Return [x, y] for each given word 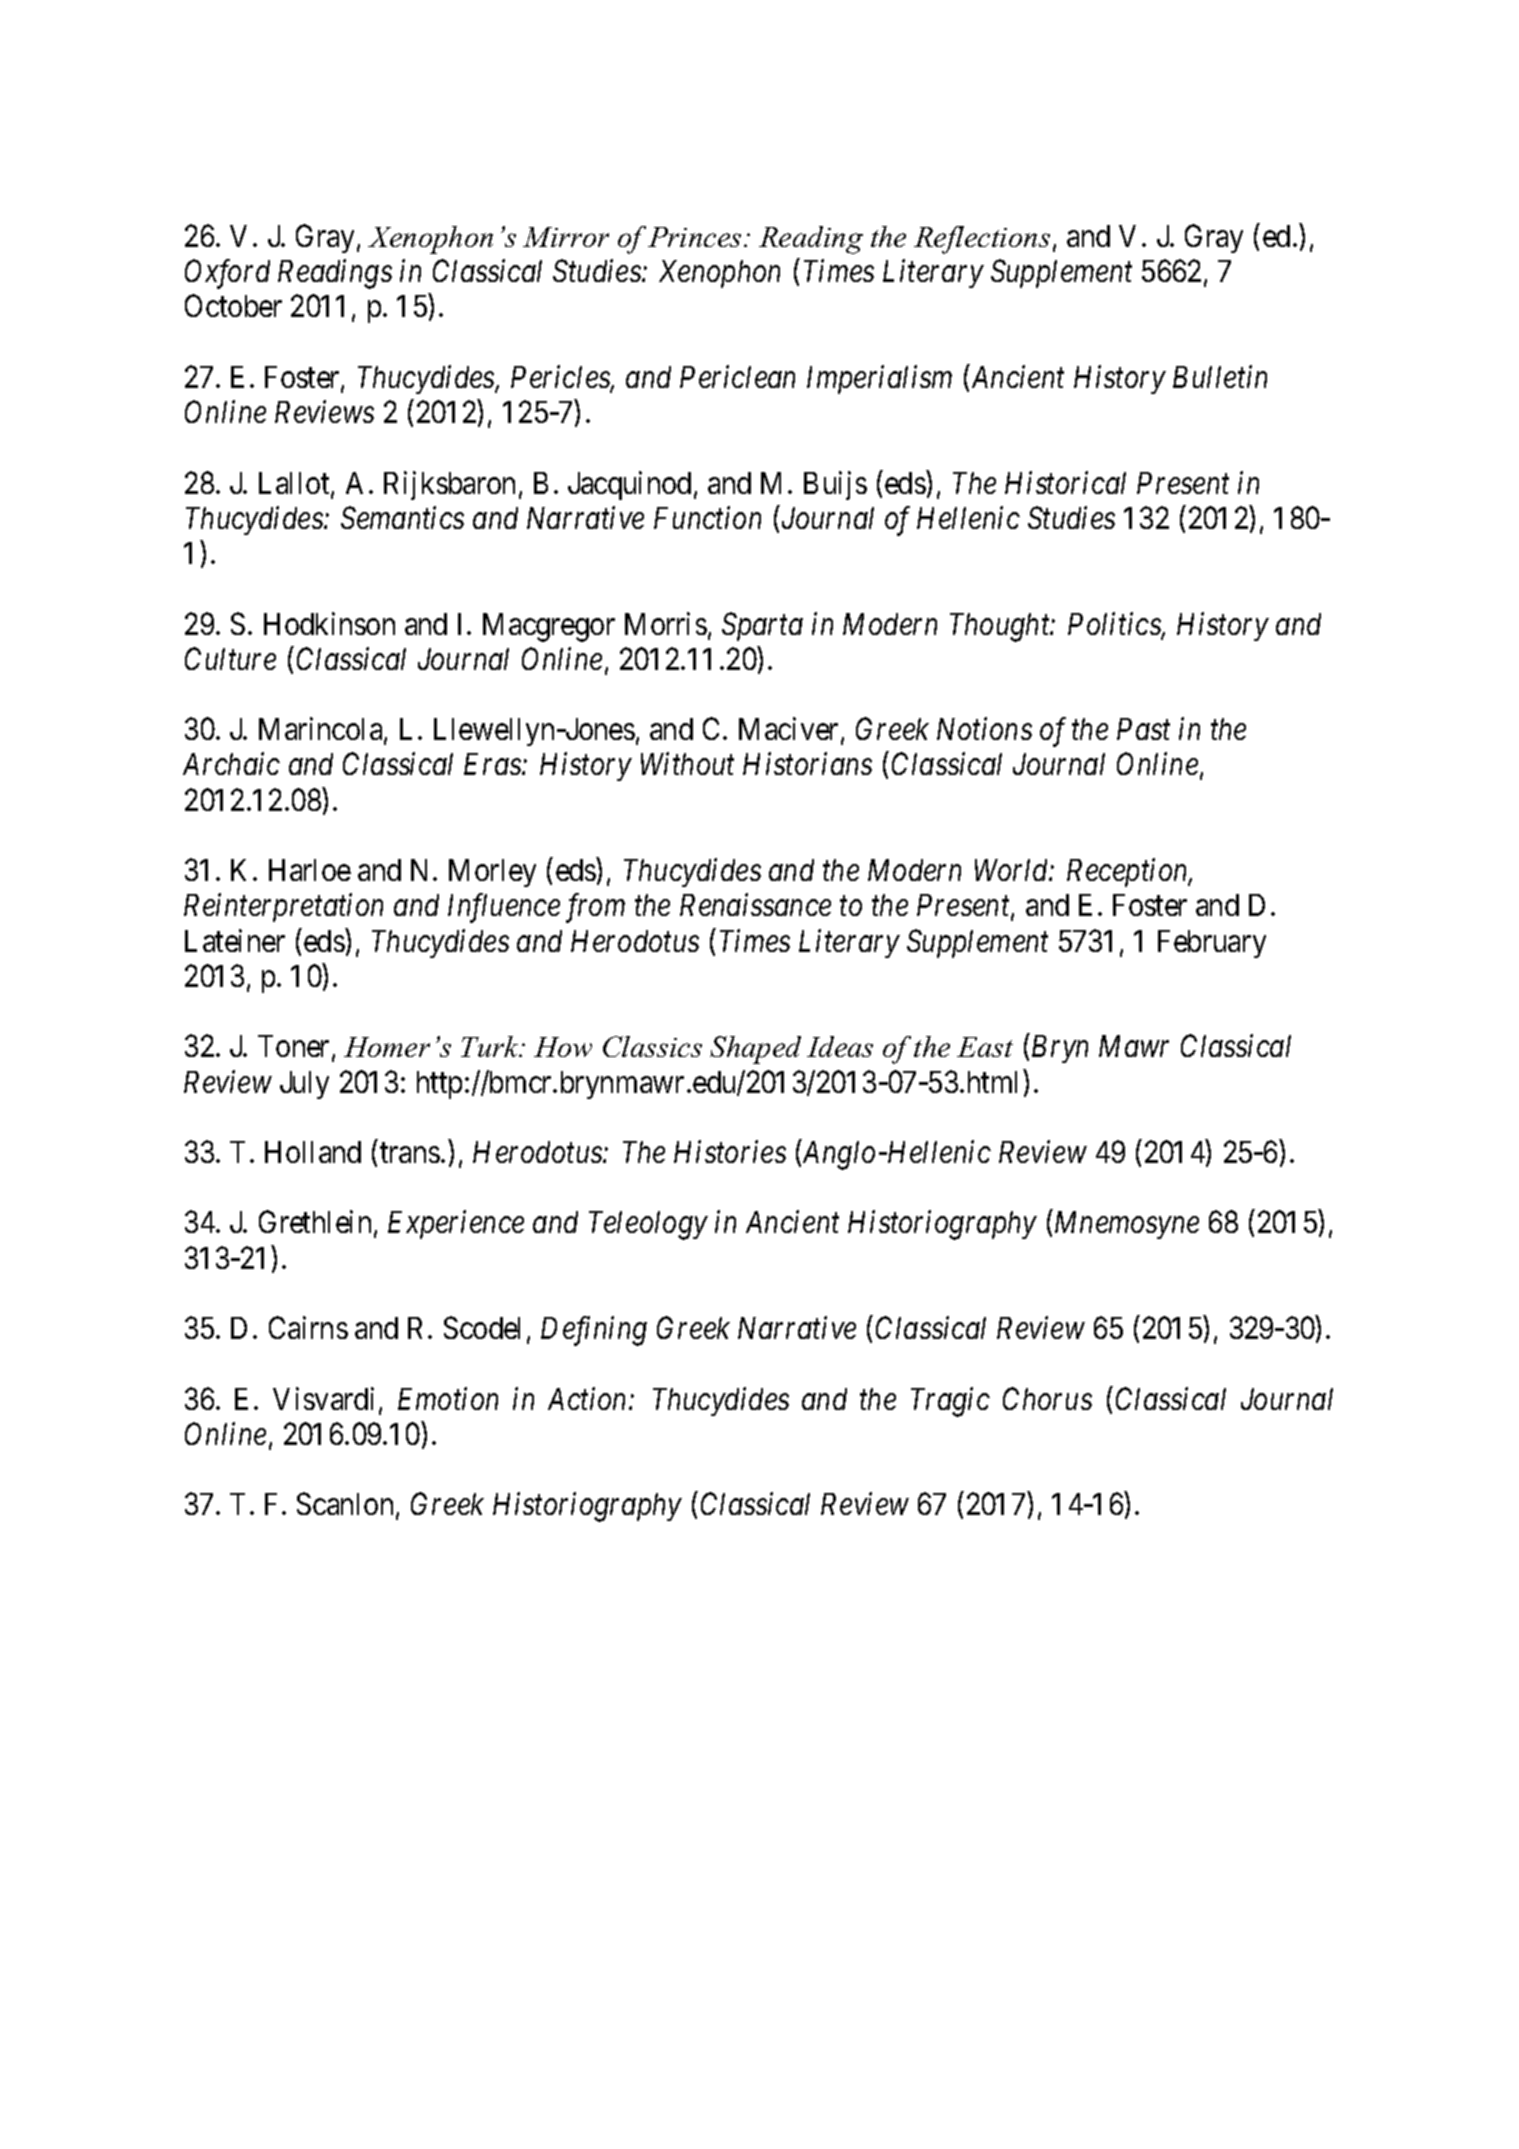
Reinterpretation [283, 908]
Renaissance [755, 905]
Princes [694, 237]
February [1212, 944]
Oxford [227, 274]
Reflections [982, 240]
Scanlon [345, 1503]
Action [589, 1398]
